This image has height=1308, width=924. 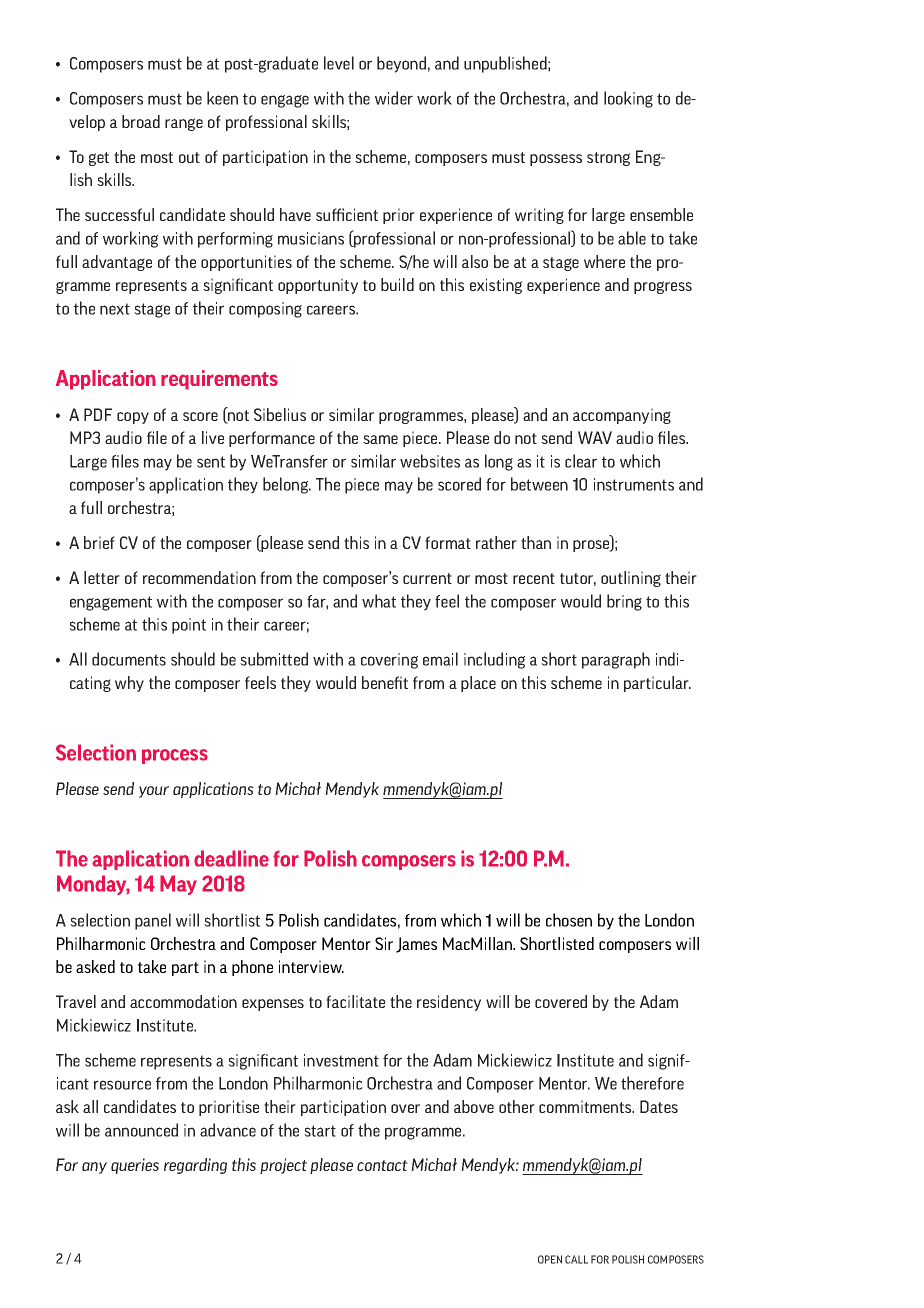 What do you see at coordinates (141, 121) in the image?
I see `broad` at bounding box center [141, 121].
